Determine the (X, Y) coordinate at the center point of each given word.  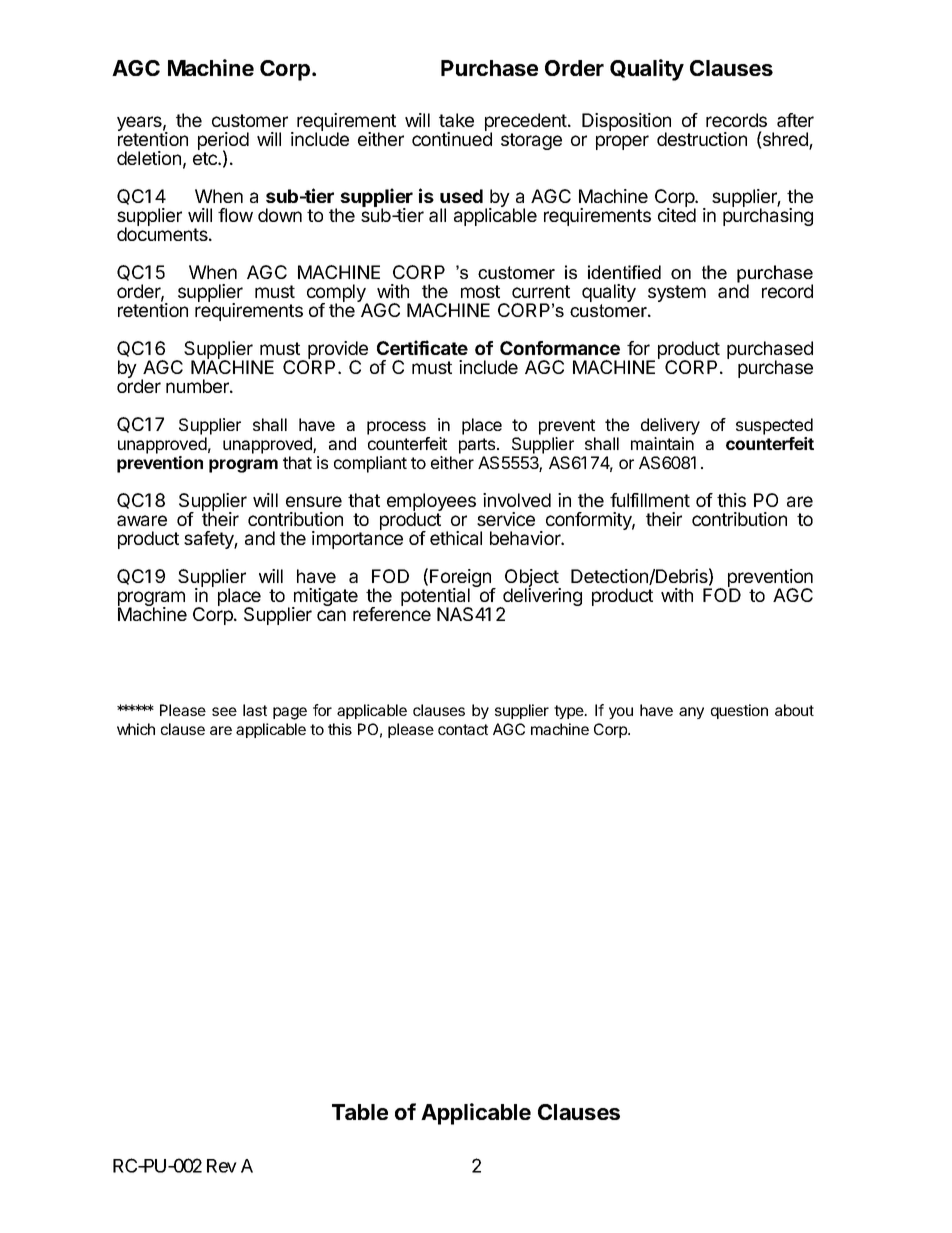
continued (452, 138)
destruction (702, 139)
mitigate (325, 598)
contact (463, 729)
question (739, 711)
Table (360, 1112)
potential (436, 598)
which (136, 729)
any (691, 713)
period (223, 142)
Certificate (422, 347)
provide (337, 351)
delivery (670, 426)
